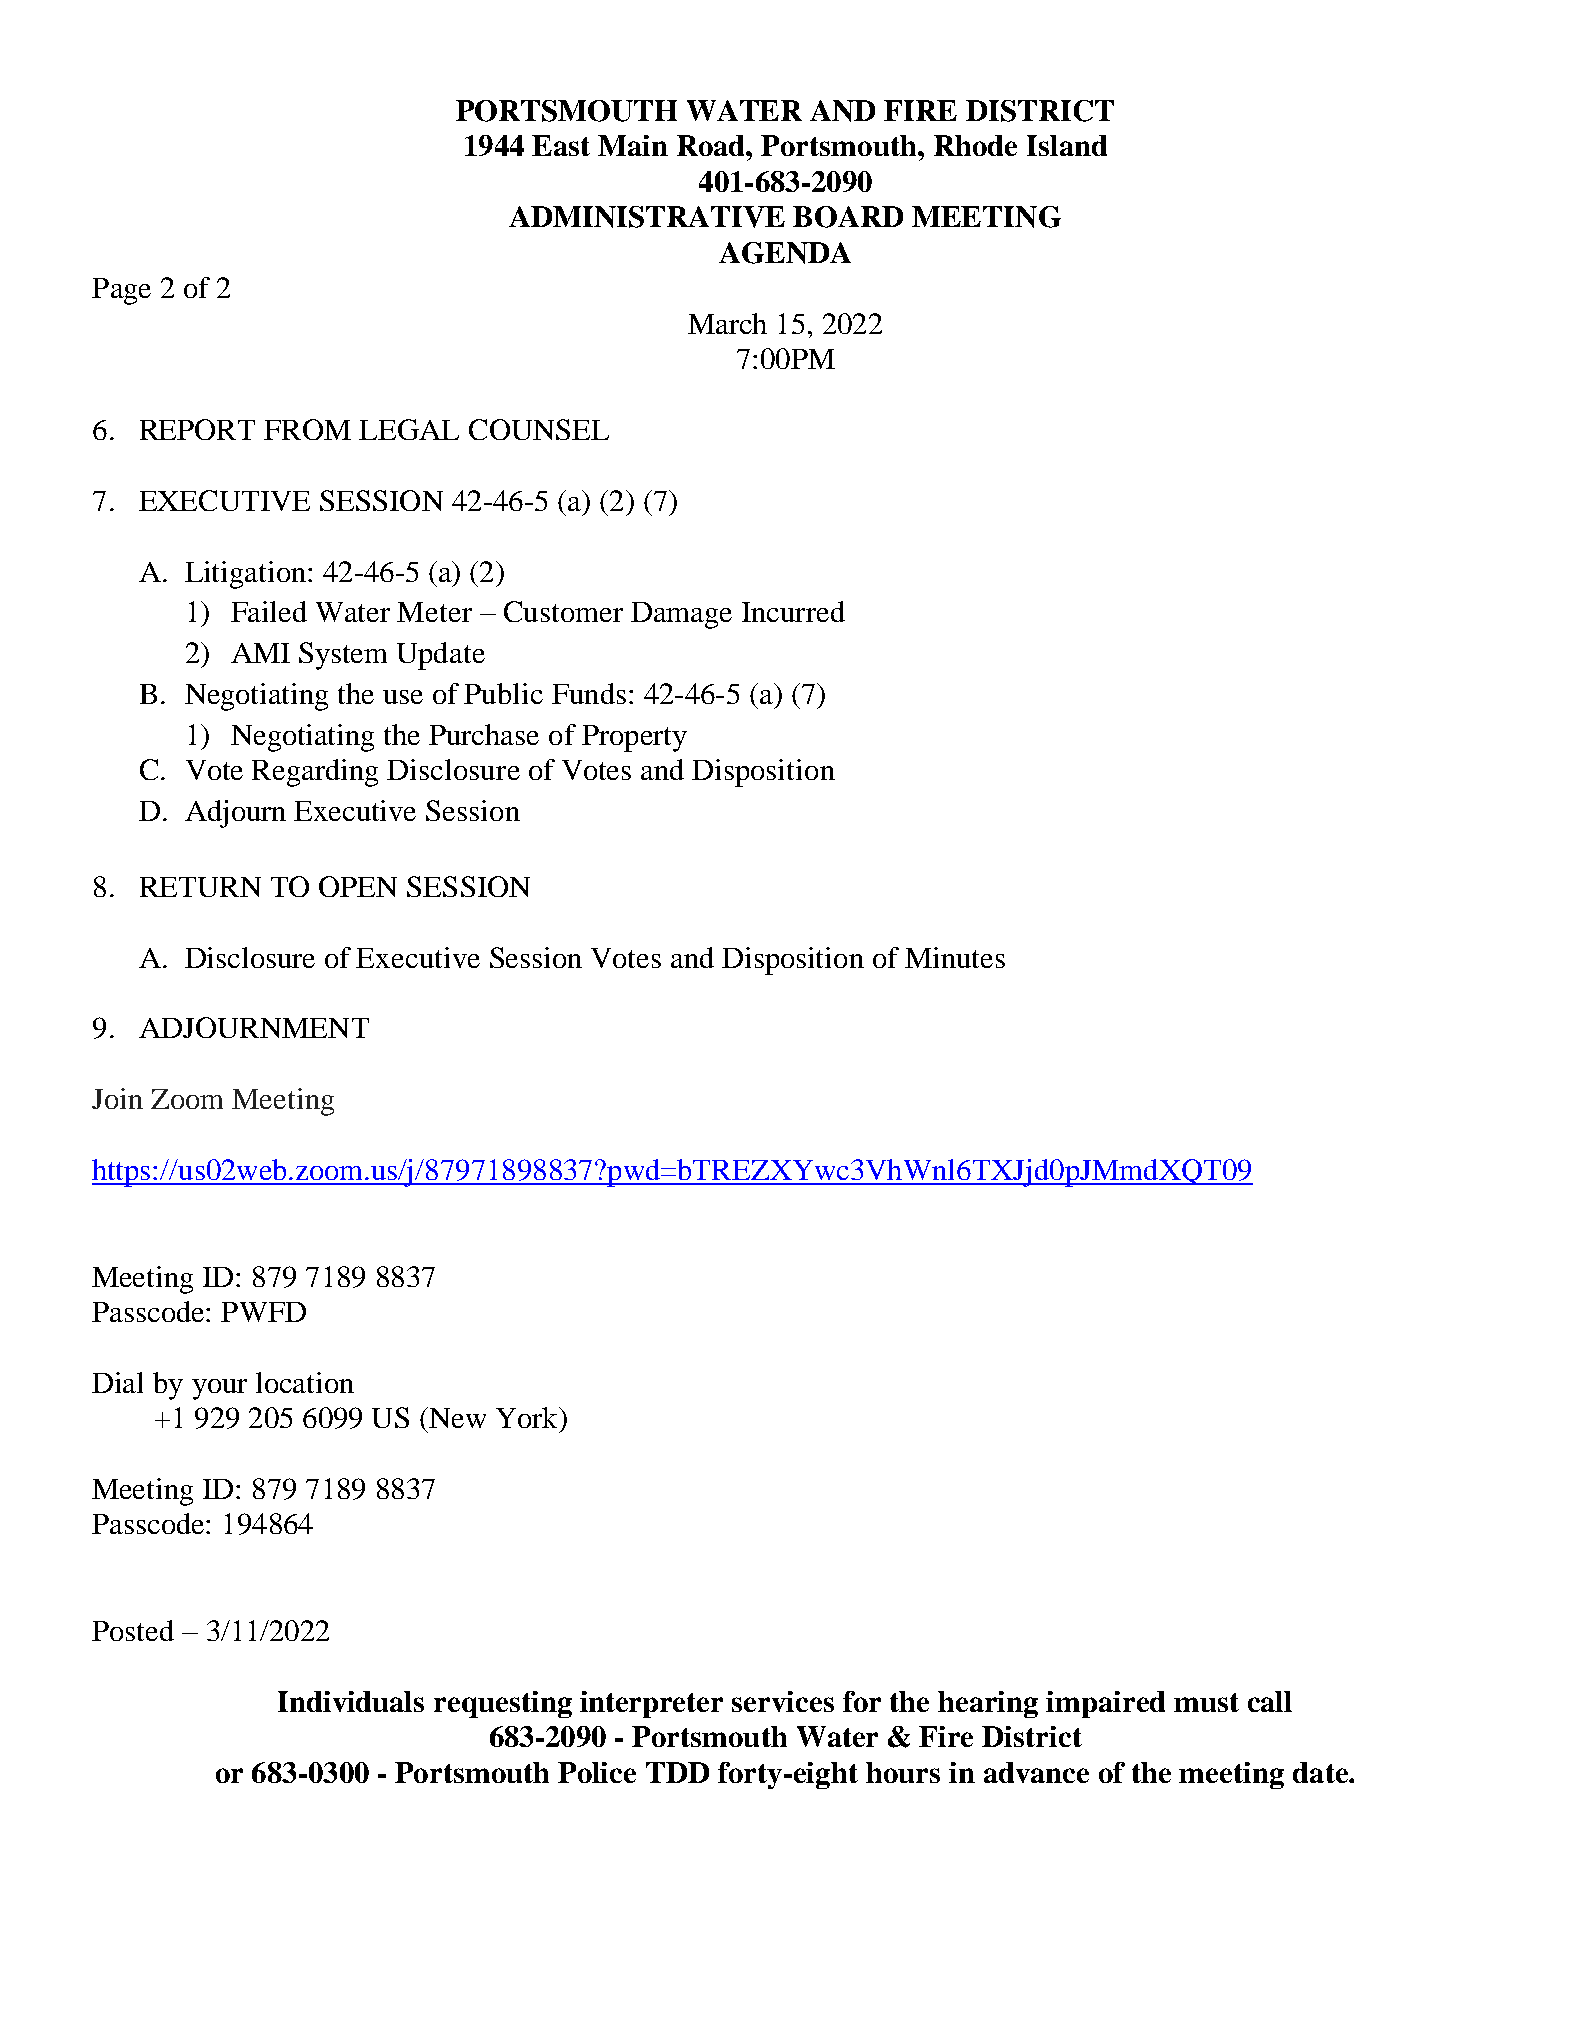 This page has width=1571, height=2033. I want to click on Page, so click(121, 291).
